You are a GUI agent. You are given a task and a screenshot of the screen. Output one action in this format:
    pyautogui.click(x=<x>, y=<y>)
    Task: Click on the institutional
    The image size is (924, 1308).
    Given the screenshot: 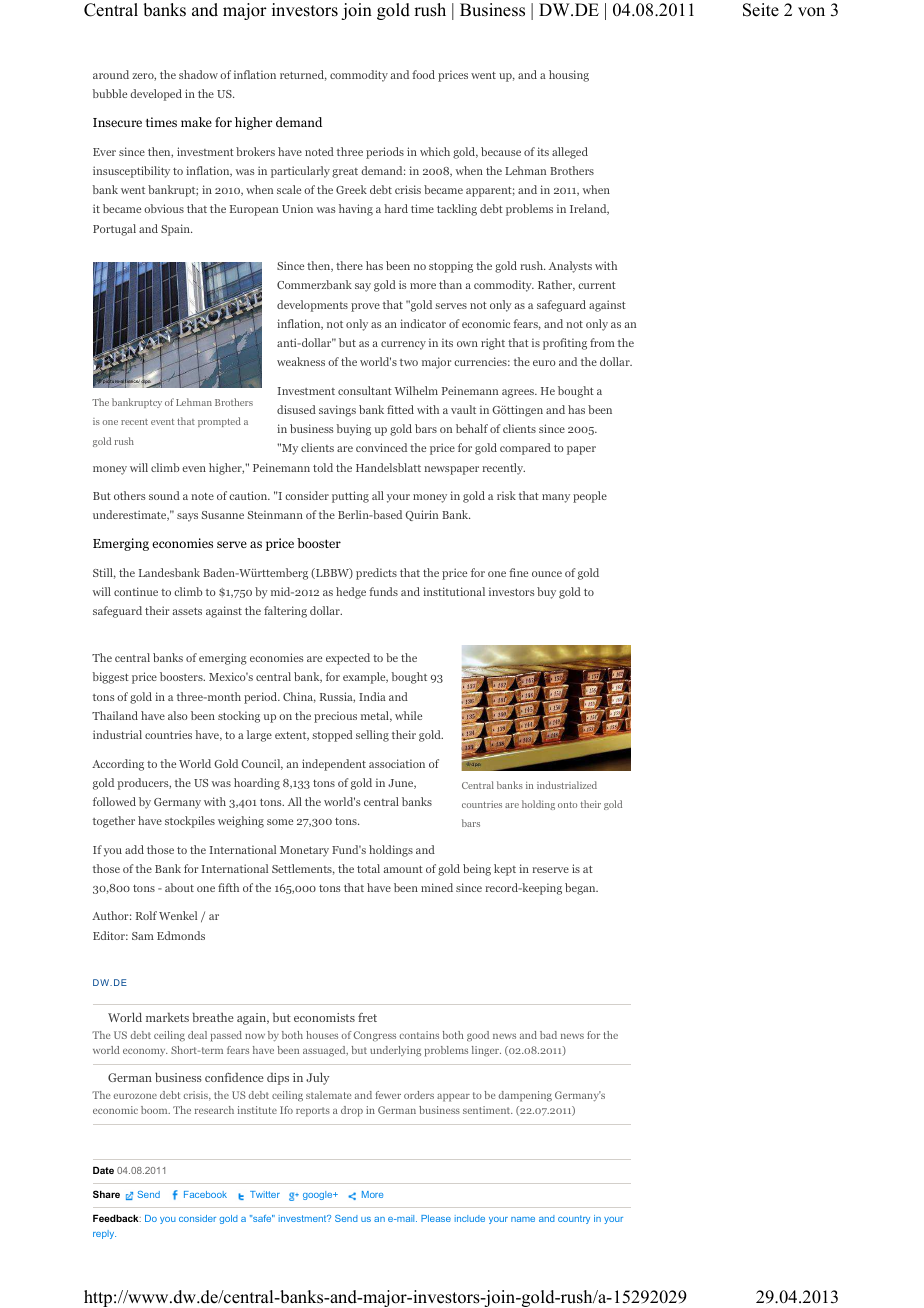 What is the action you would take?
    pyautogui.click(x=454, y=591)
